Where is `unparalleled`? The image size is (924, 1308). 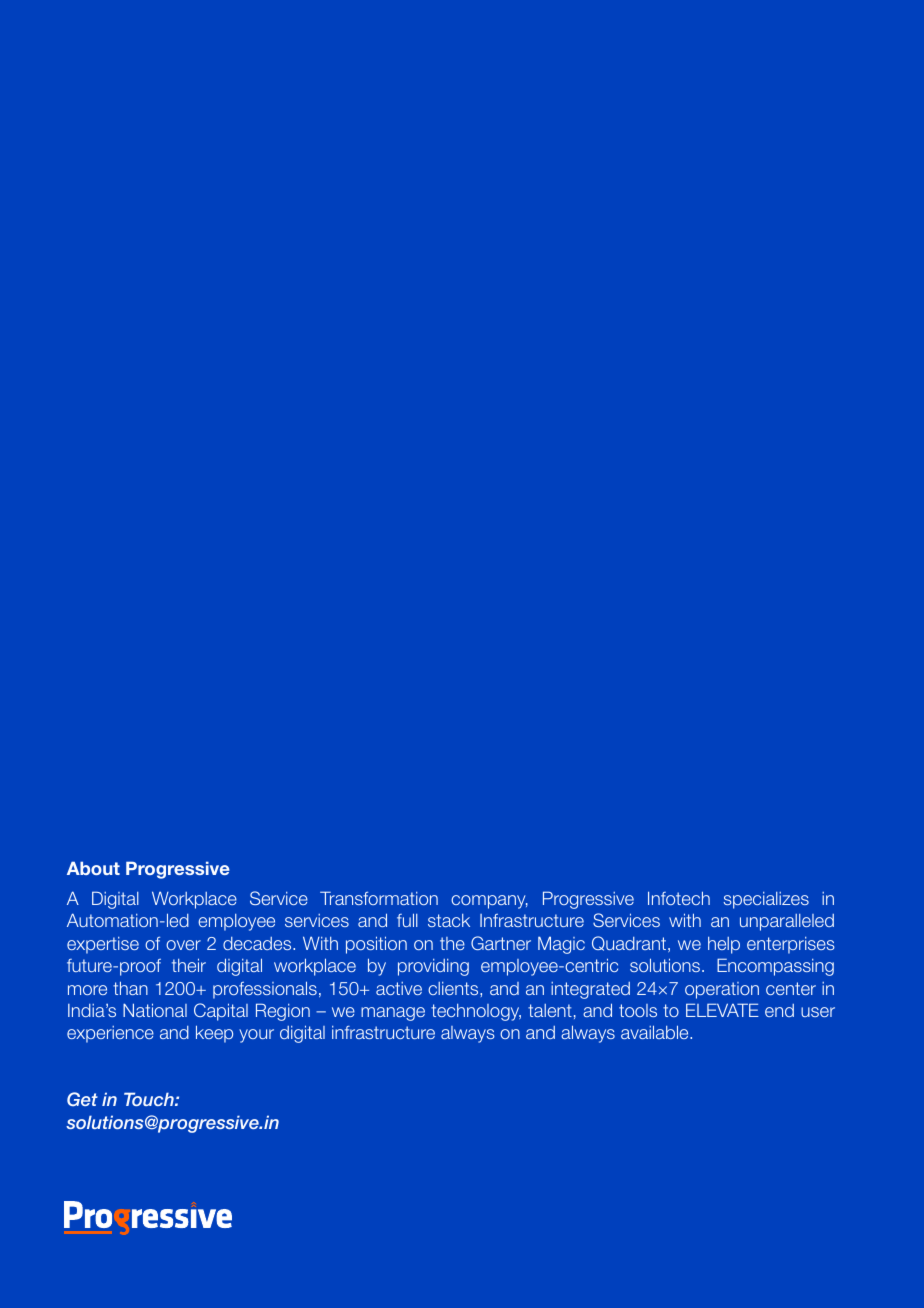 unparalleled is located at coordinates (787, 922).
